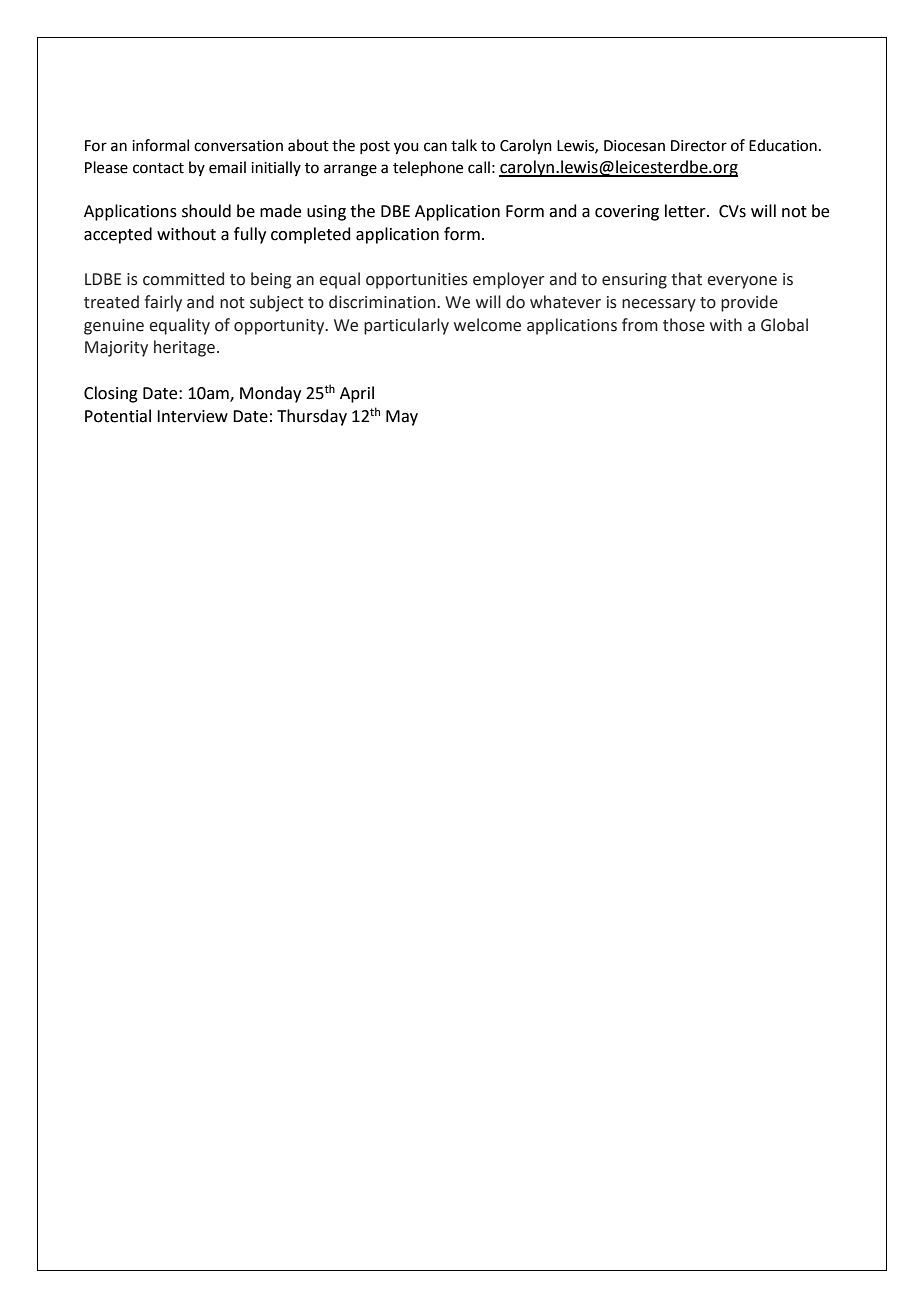 This image has width=924, height=1308. I want to click on can, so click(435, 147).
